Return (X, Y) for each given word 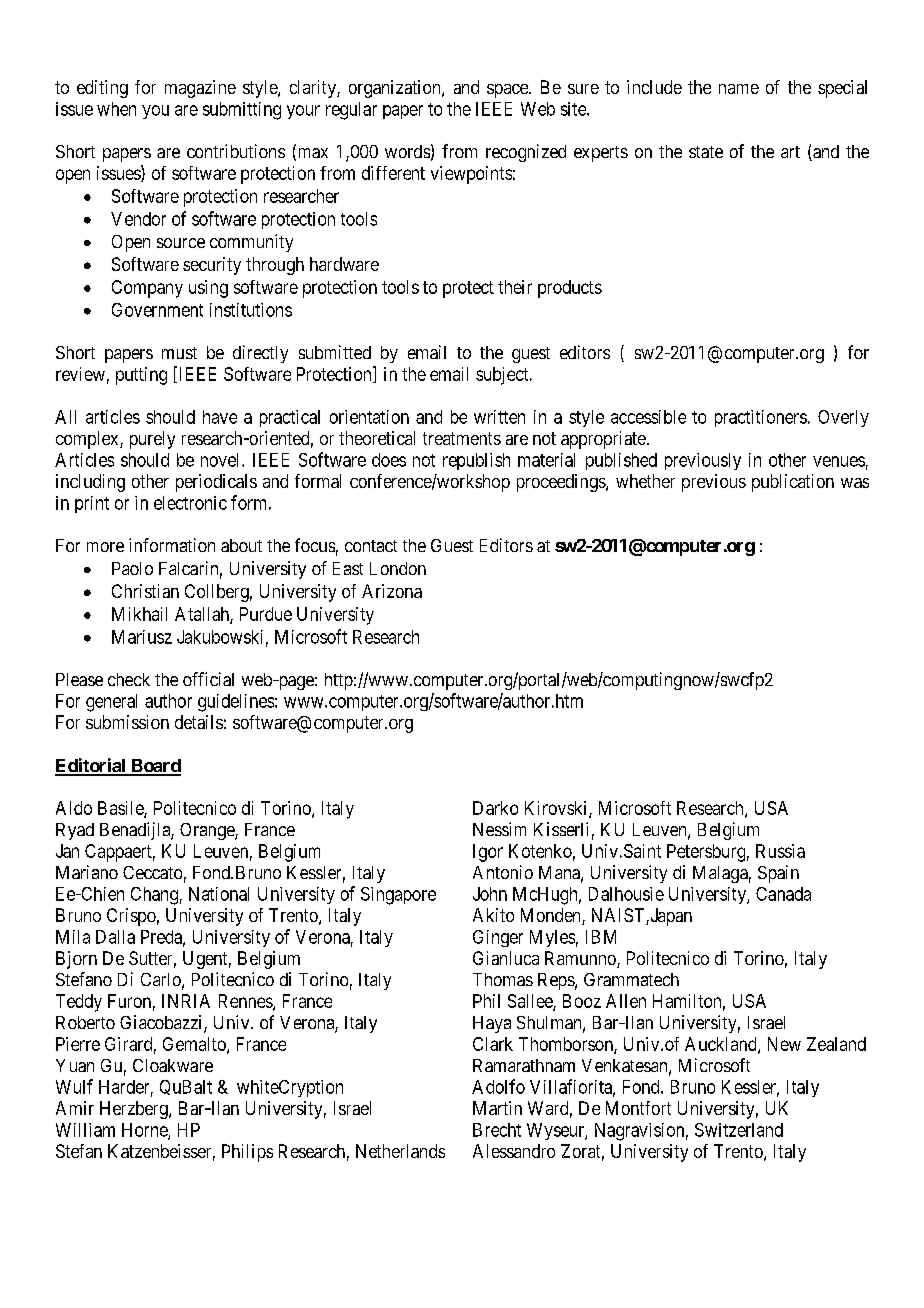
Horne (145, 1131)
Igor (488, 853)
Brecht (497, 1130)
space (508, 91)
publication (793, 483)
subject (503, 376)
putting (141, 376)
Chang (154, 896)
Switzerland (739, 1130)
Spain (778, 874)
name (739, 89)
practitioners (761, 418)
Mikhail (139, 614)
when (116, 109)
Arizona (392, 591)
